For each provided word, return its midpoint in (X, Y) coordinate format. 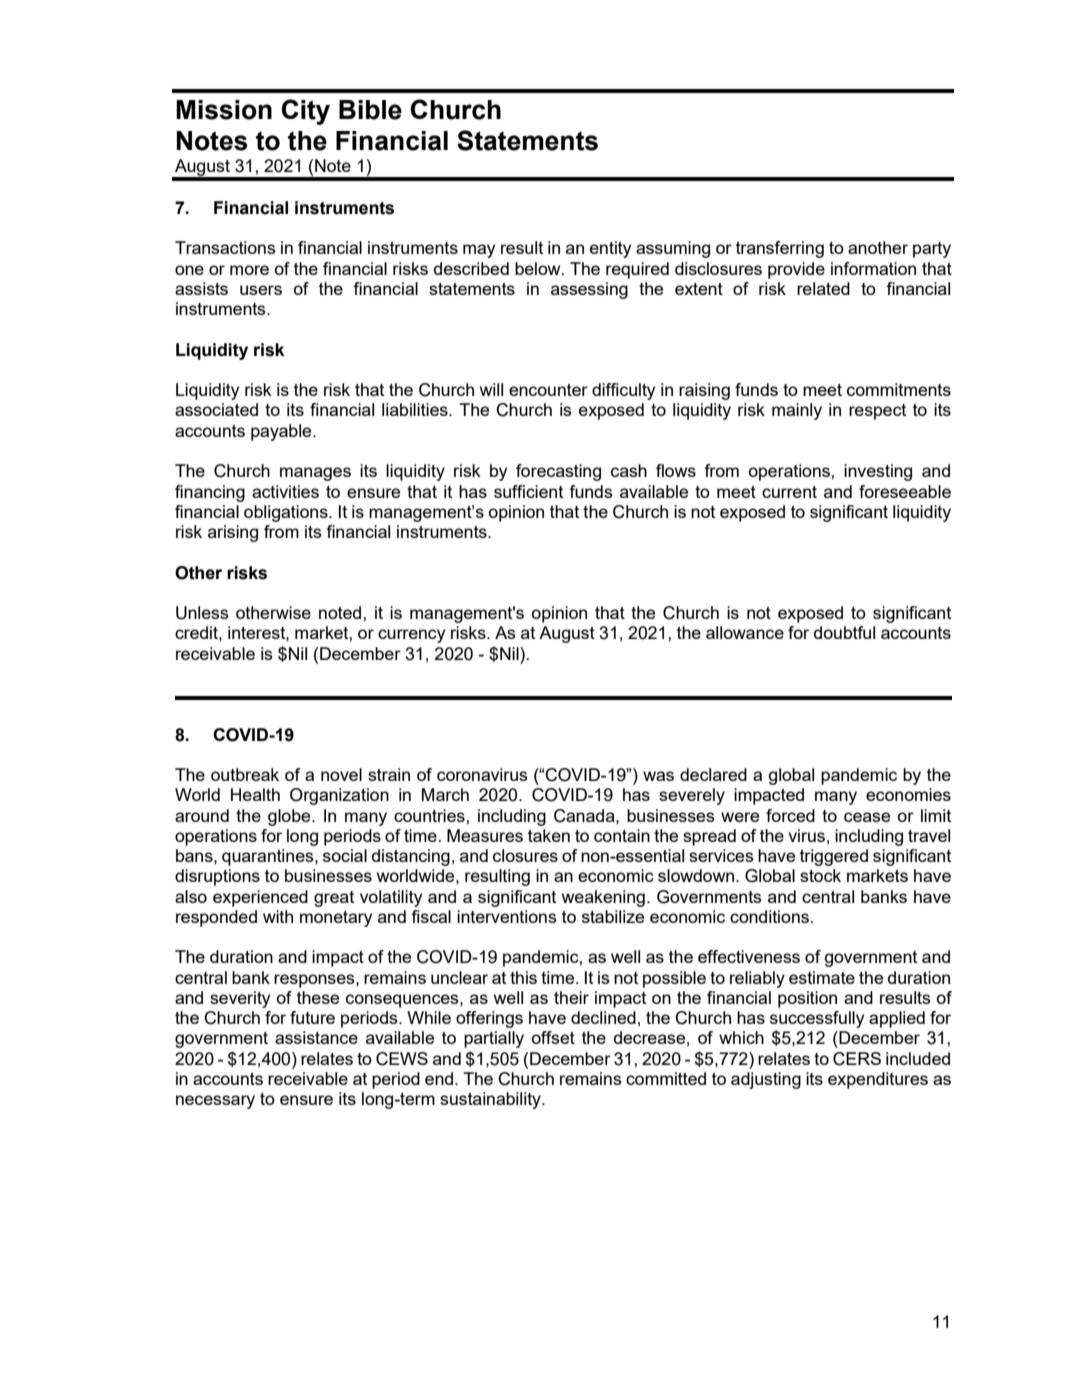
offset (553, 1037)
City (305, 112)
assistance (316, 1037)
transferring (780, 249)
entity (610, 249)
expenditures (878, 1080)
